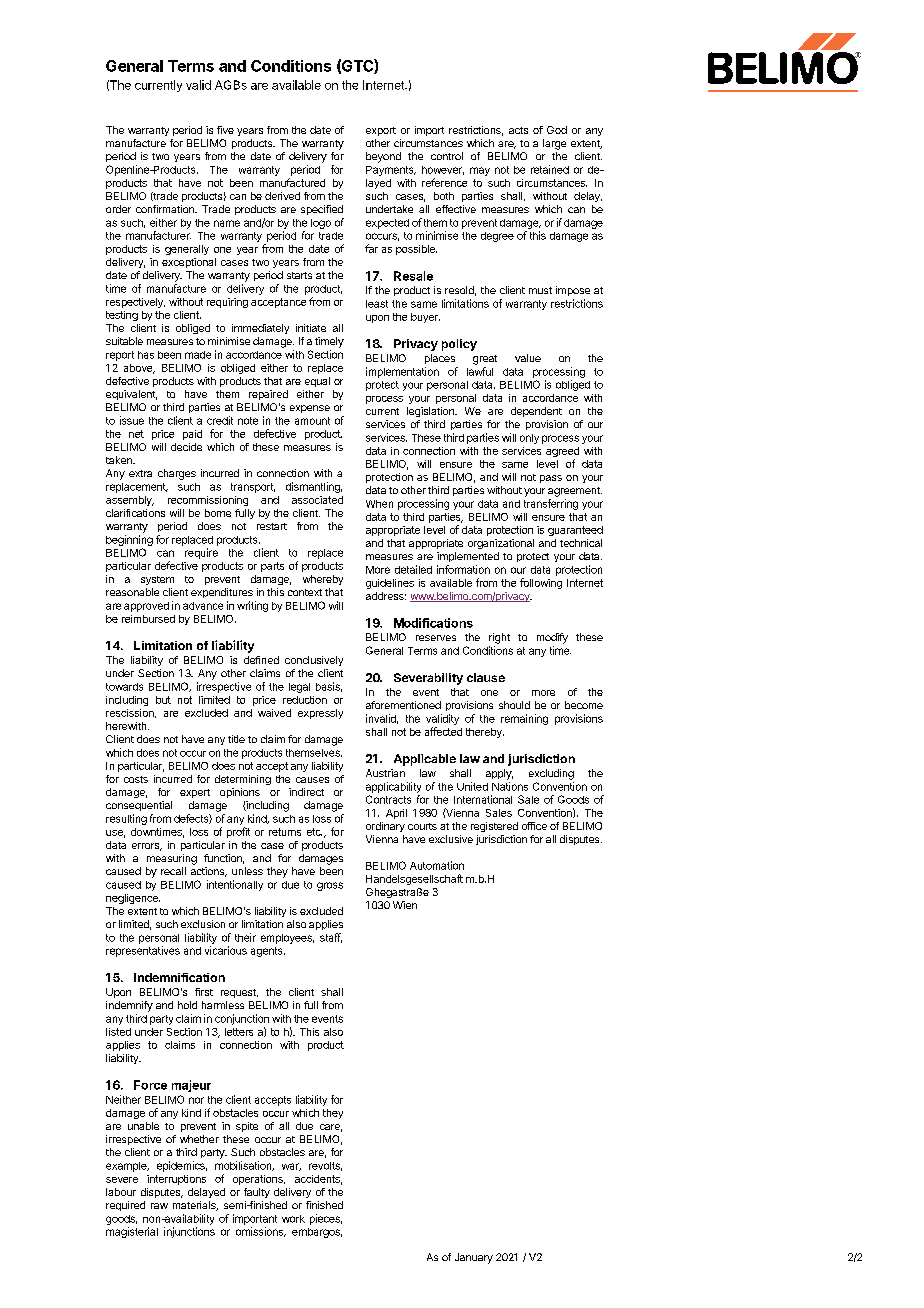 The height and width of the screenshot is (1308, 924). Describe the element at coordinates (189, 1232) in the screenshot. I see `injunctions` at that location.
